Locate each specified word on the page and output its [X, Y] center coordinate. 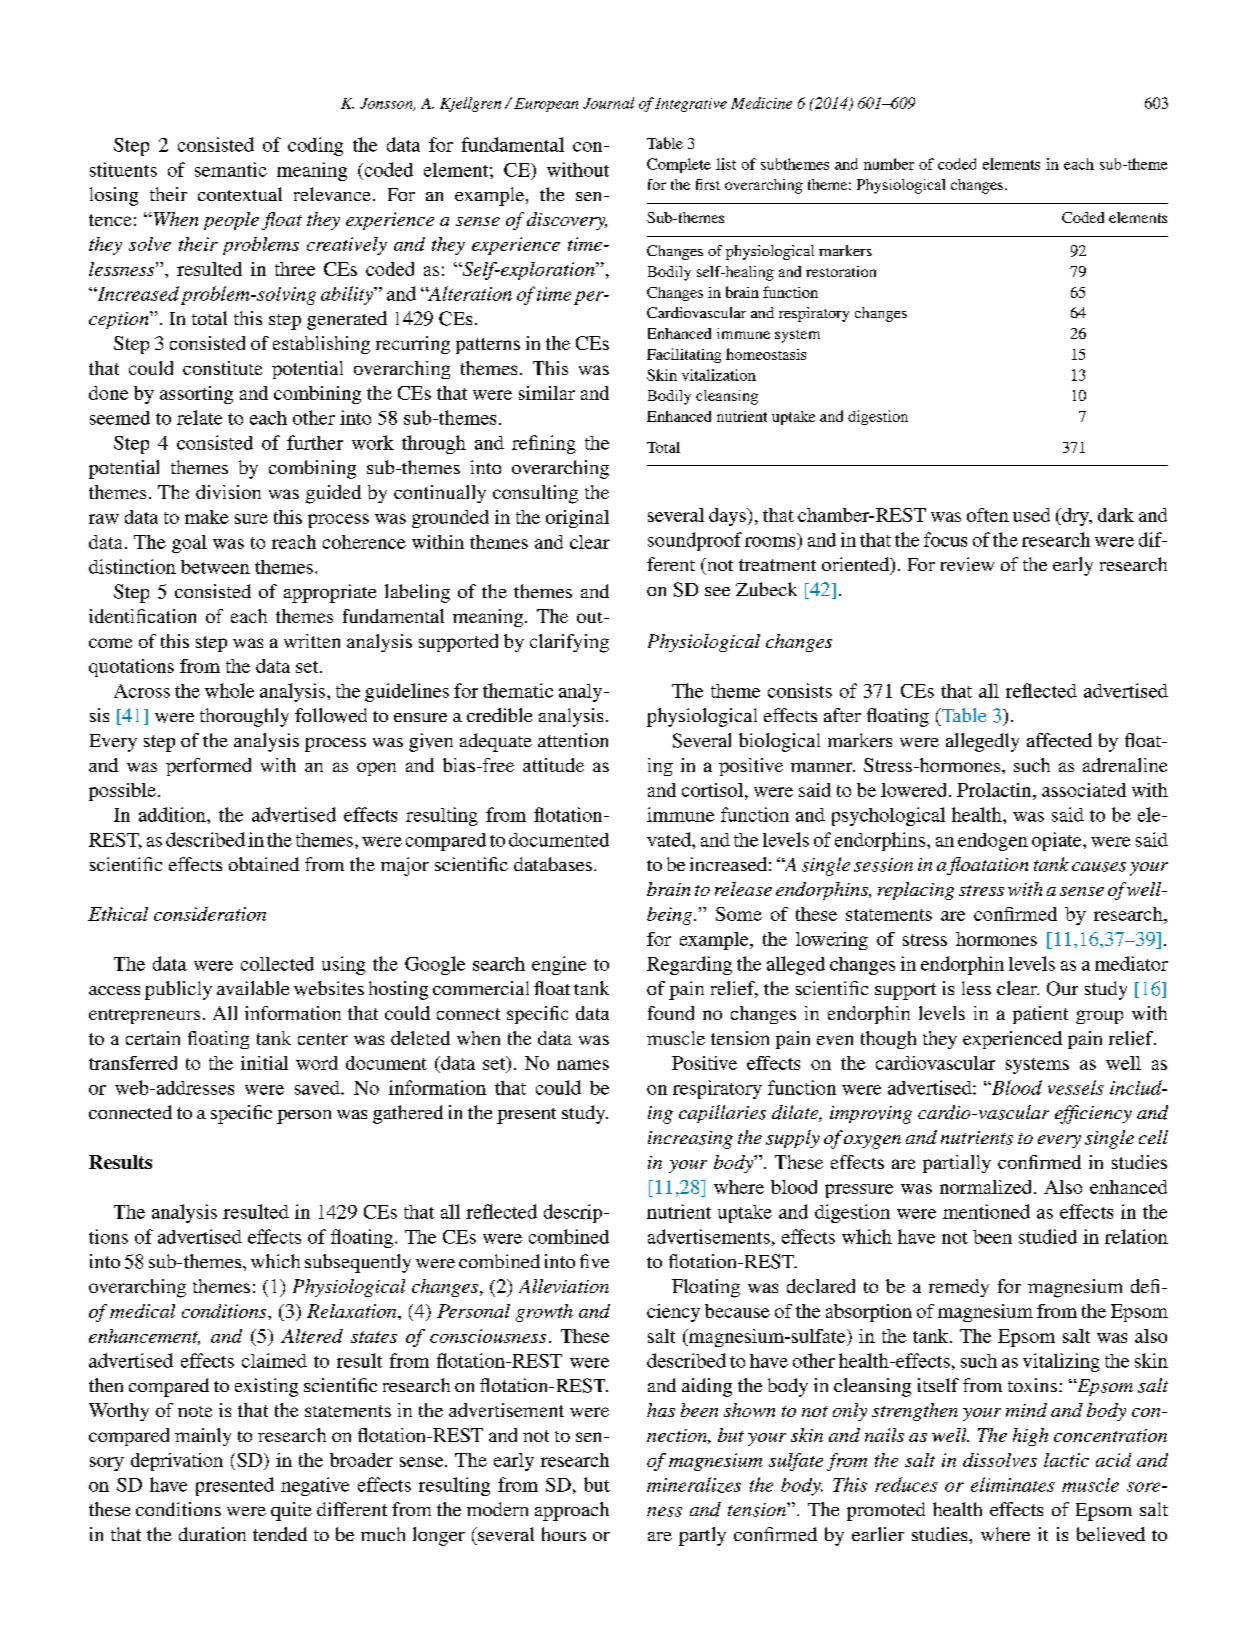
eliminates [1013, 1484]
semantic [231, 169]
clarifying [569, 643]
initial [264, 1063]
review [967, 564]
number [889, 164]
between [215, 567]
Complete [679, 165]
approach [572, 1511]
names [583, 1065]
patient [1040, 1015]
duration [212, 1534]
